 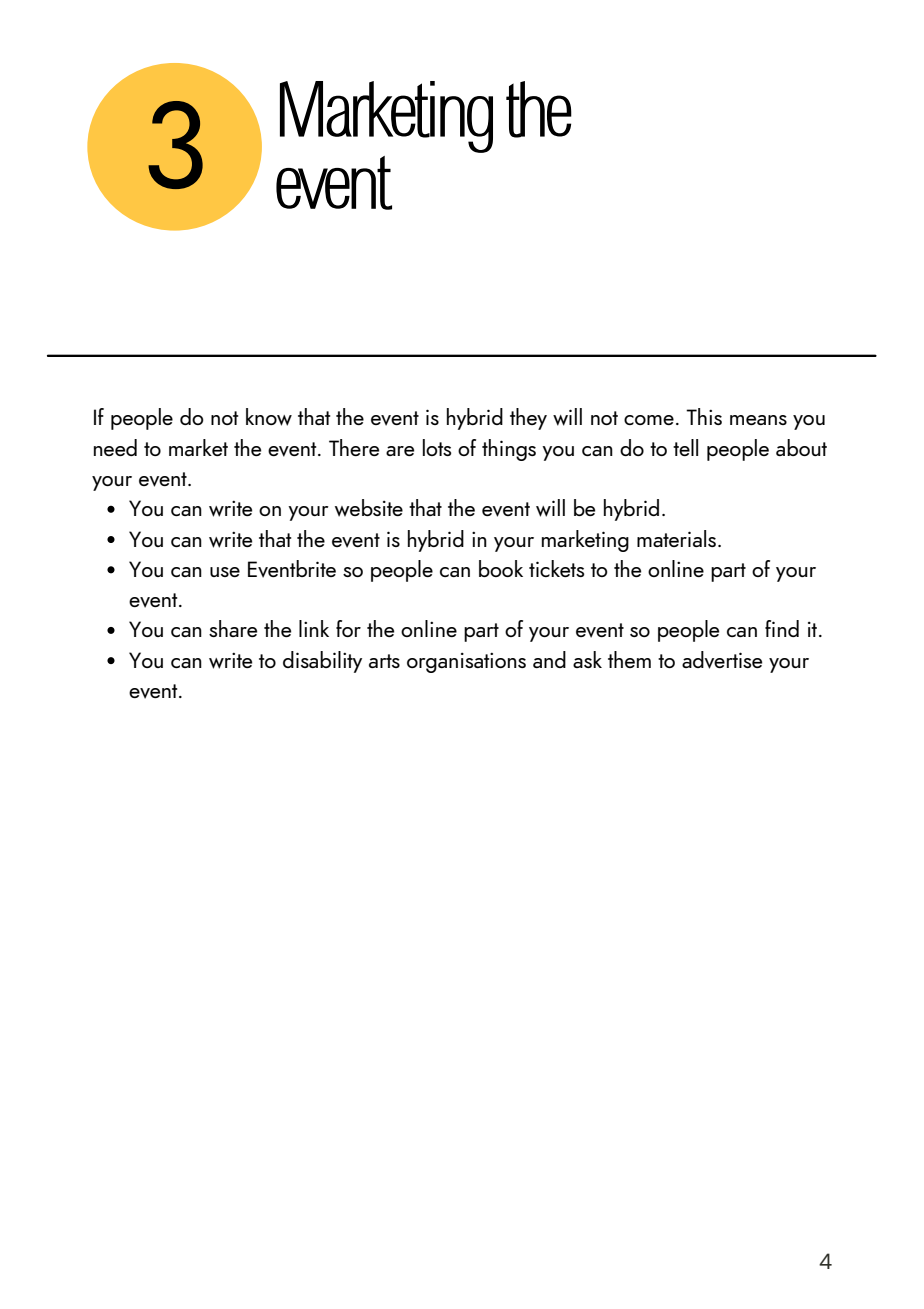 I want to click on they, so click(x=528, y=419).
